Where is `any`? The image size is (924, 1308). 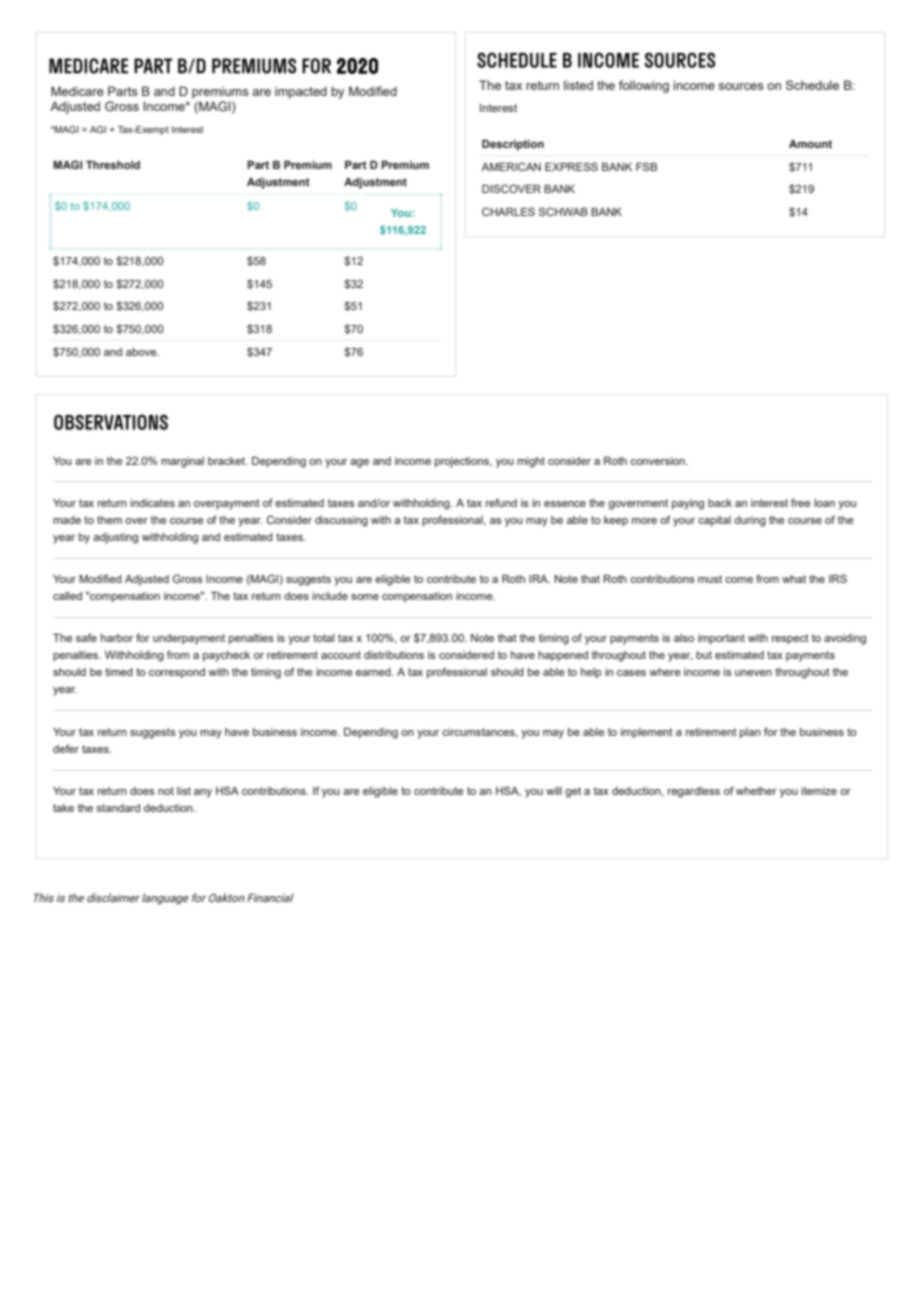
any is located at coordinates (203, 793).
